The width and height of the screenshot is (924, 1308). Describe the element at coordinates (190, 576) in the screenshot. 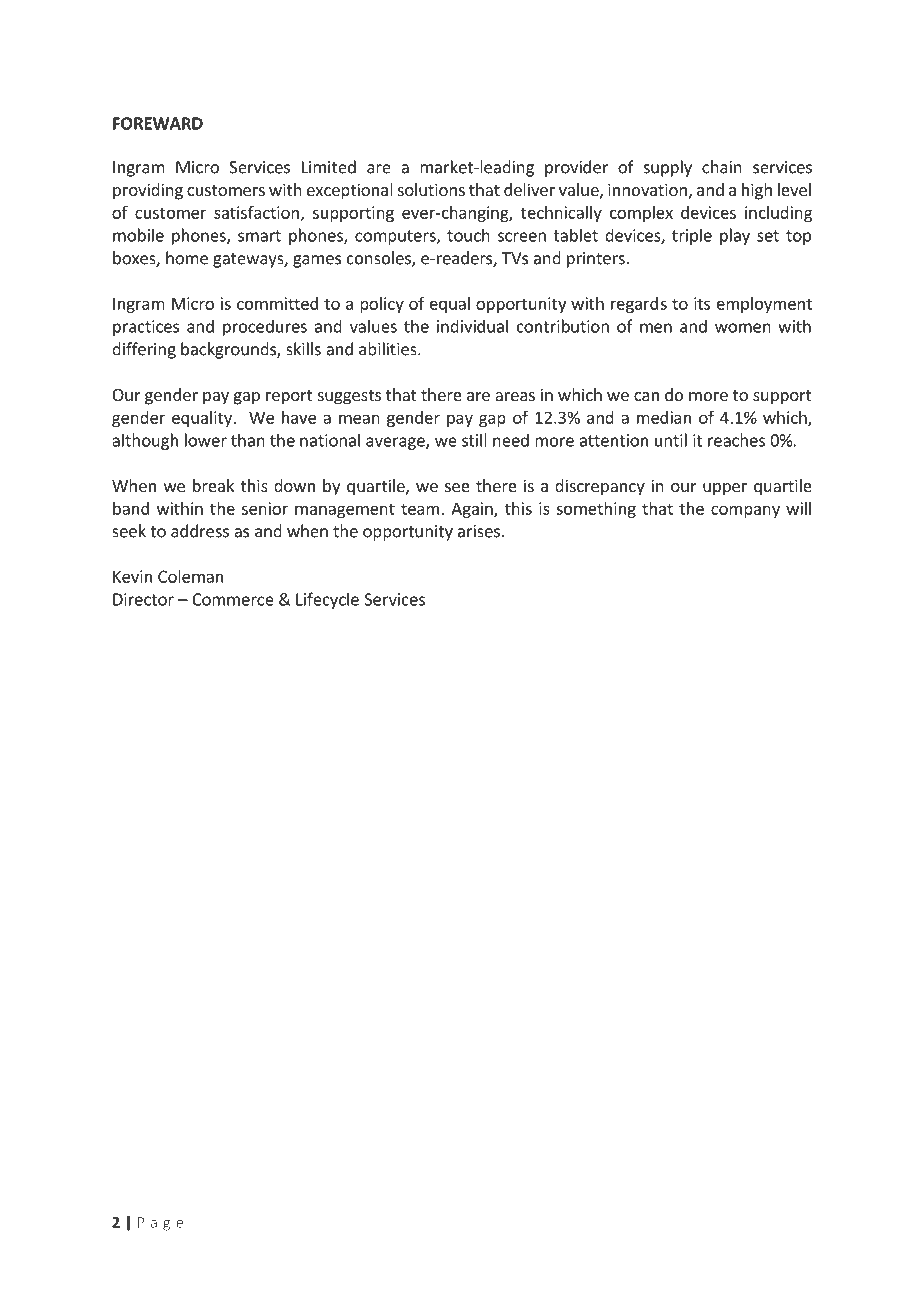

I see `Coleman` at that location.
